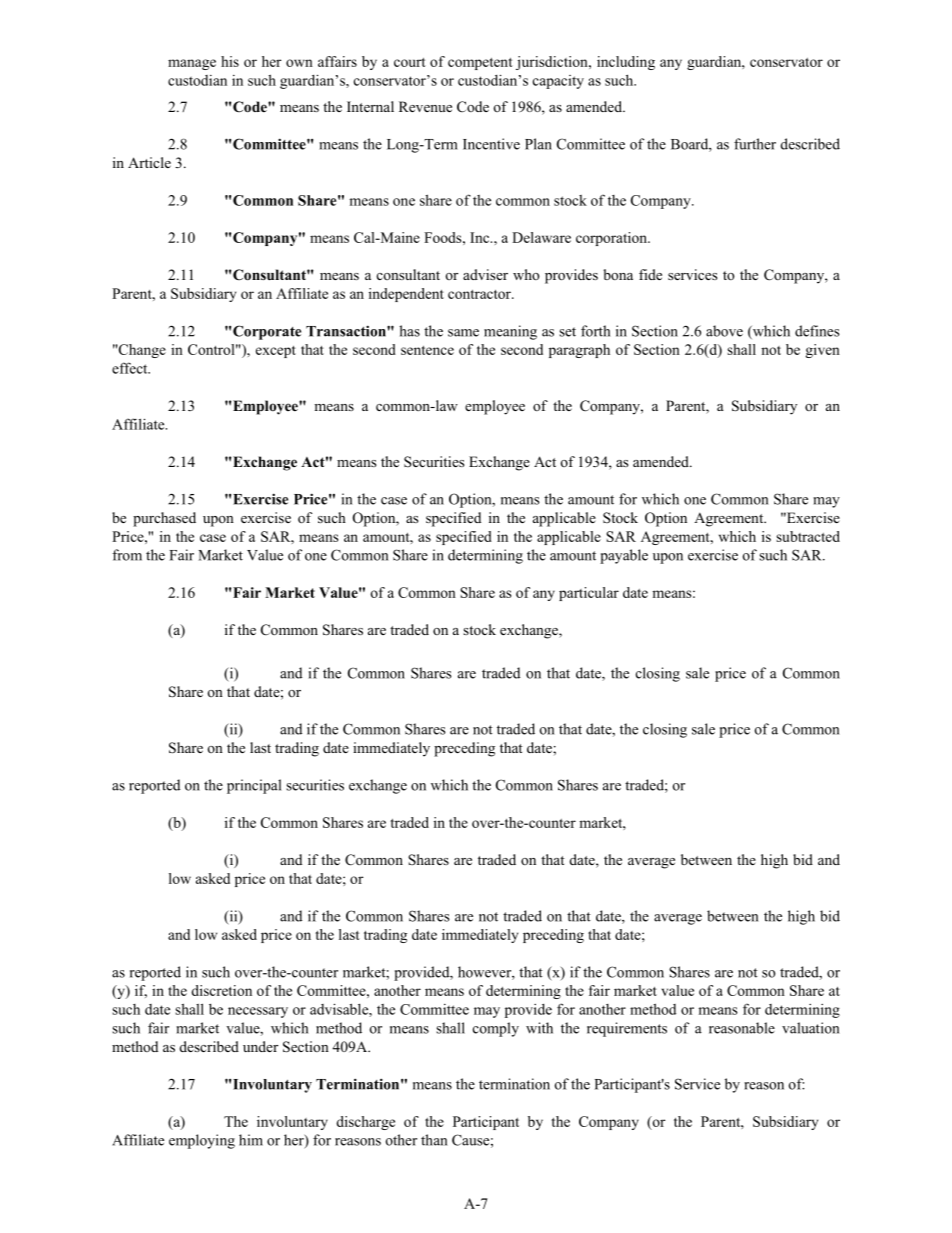 The height and width of the document is (1233, 952). What do you see at coordinates (192, 64) in the document?
I see `manage` at bounding box center [192, 64].
